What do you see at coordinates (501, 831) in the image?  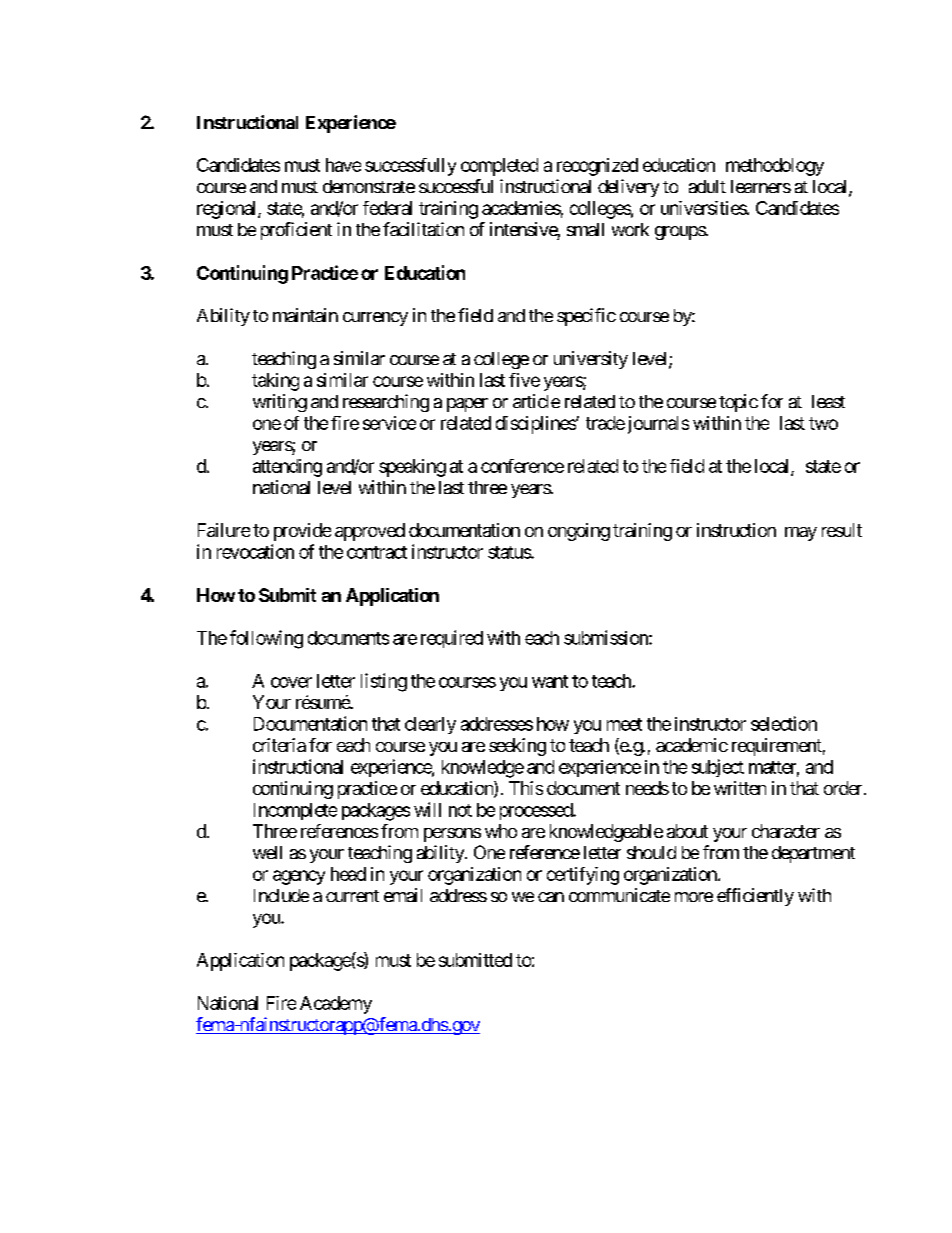 I see `who` at bounding box center [501, 831].
